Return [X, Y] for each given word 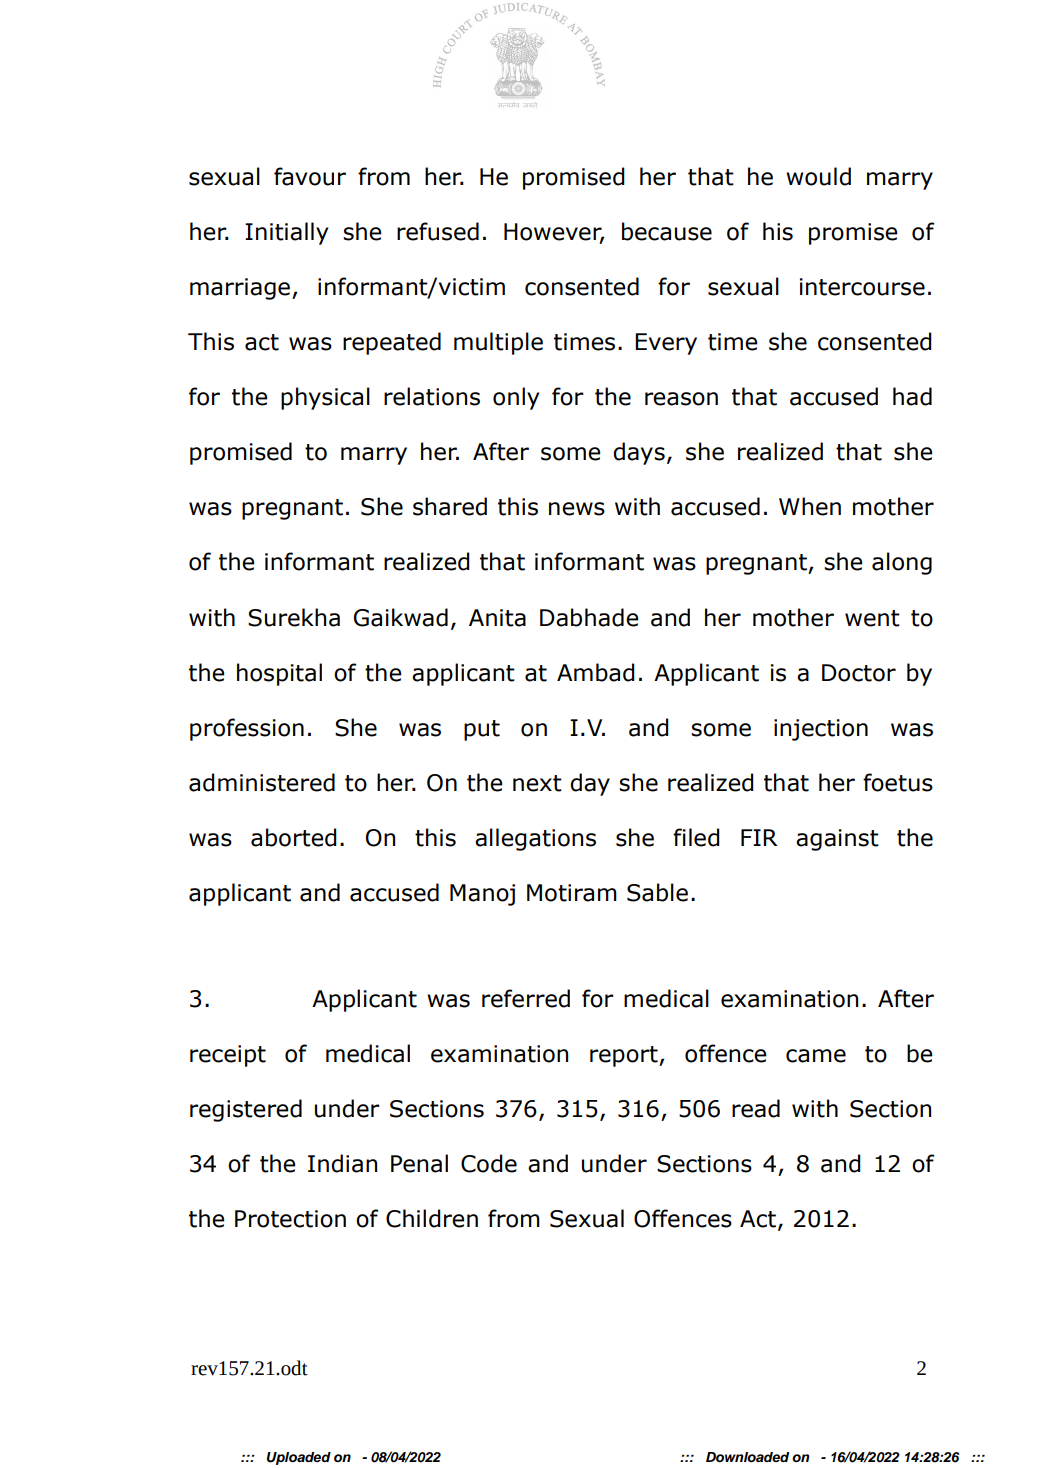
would [818, 176]
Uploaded [299, 1458]
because [667, 231]
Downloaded [747, 1457]
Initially [286, 233]
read [756, 1108]
